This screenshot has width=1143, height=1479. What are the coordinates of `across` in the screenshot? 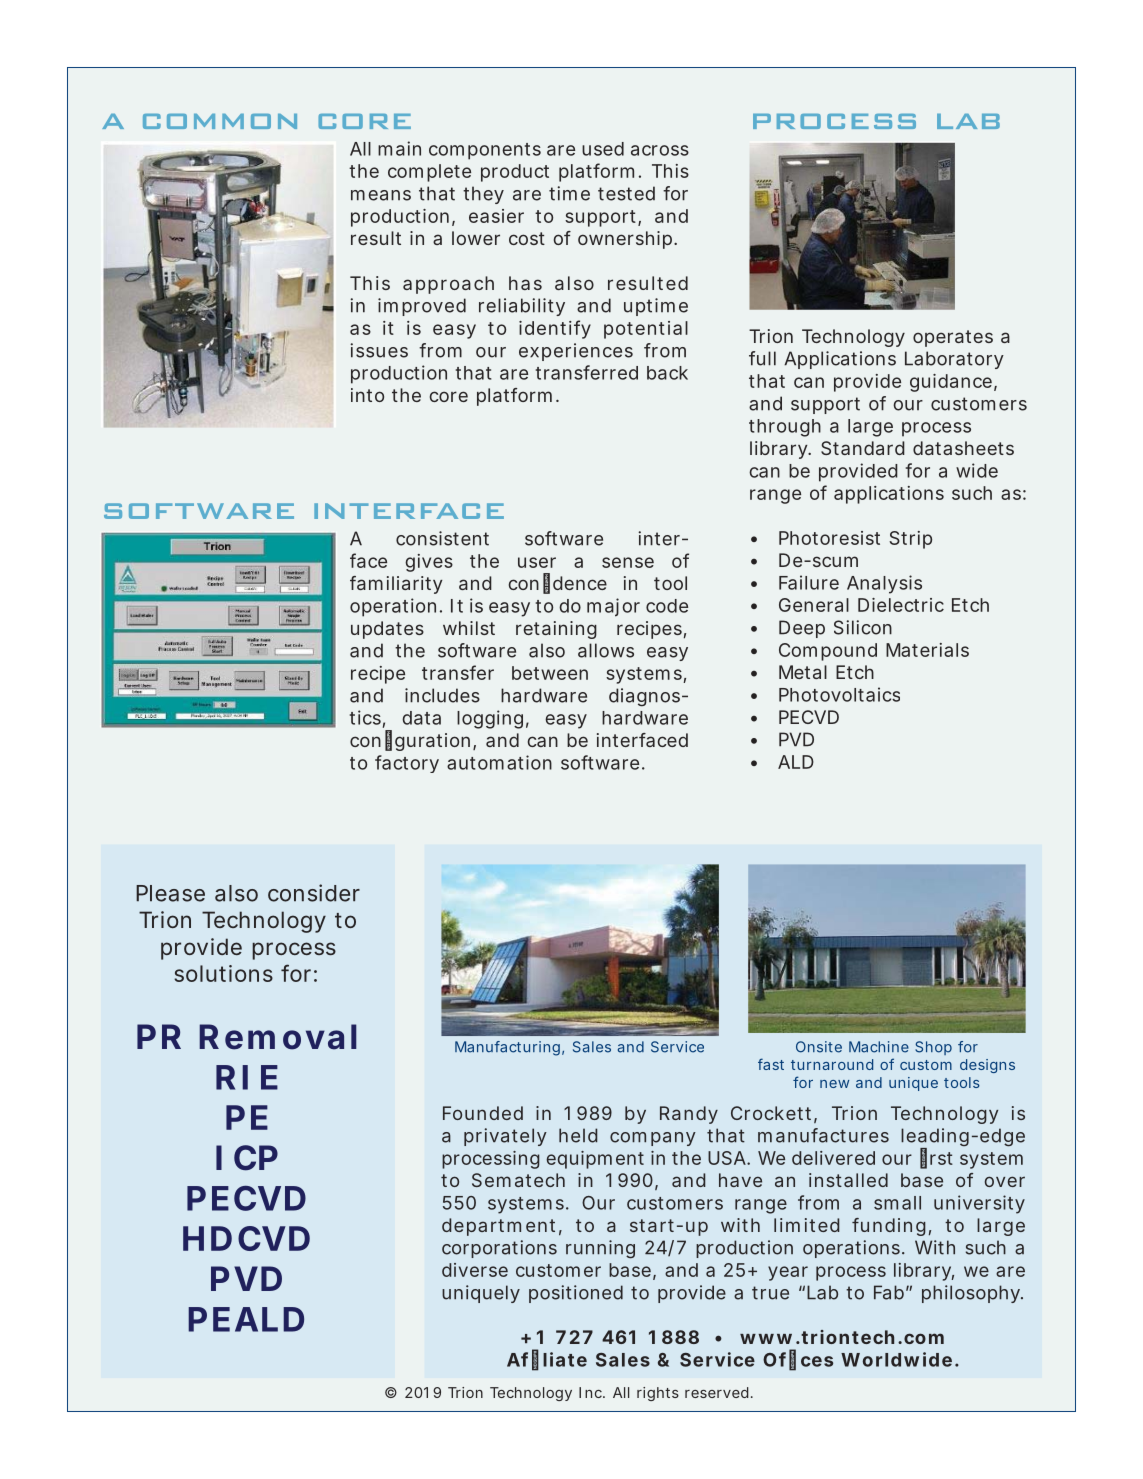 It's located at (660, 150).
